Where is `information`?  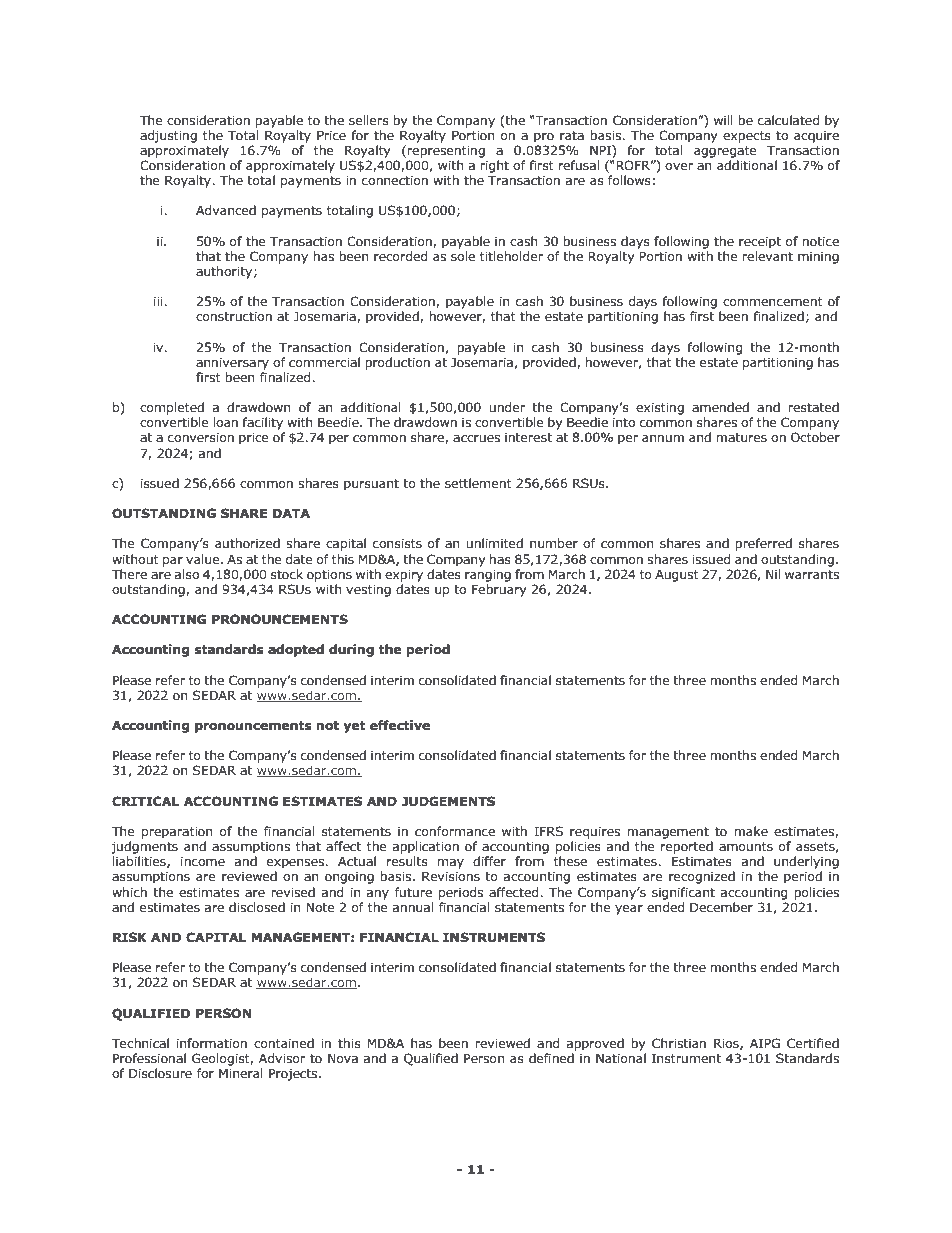 information is located at coordinates (212, 1043).
